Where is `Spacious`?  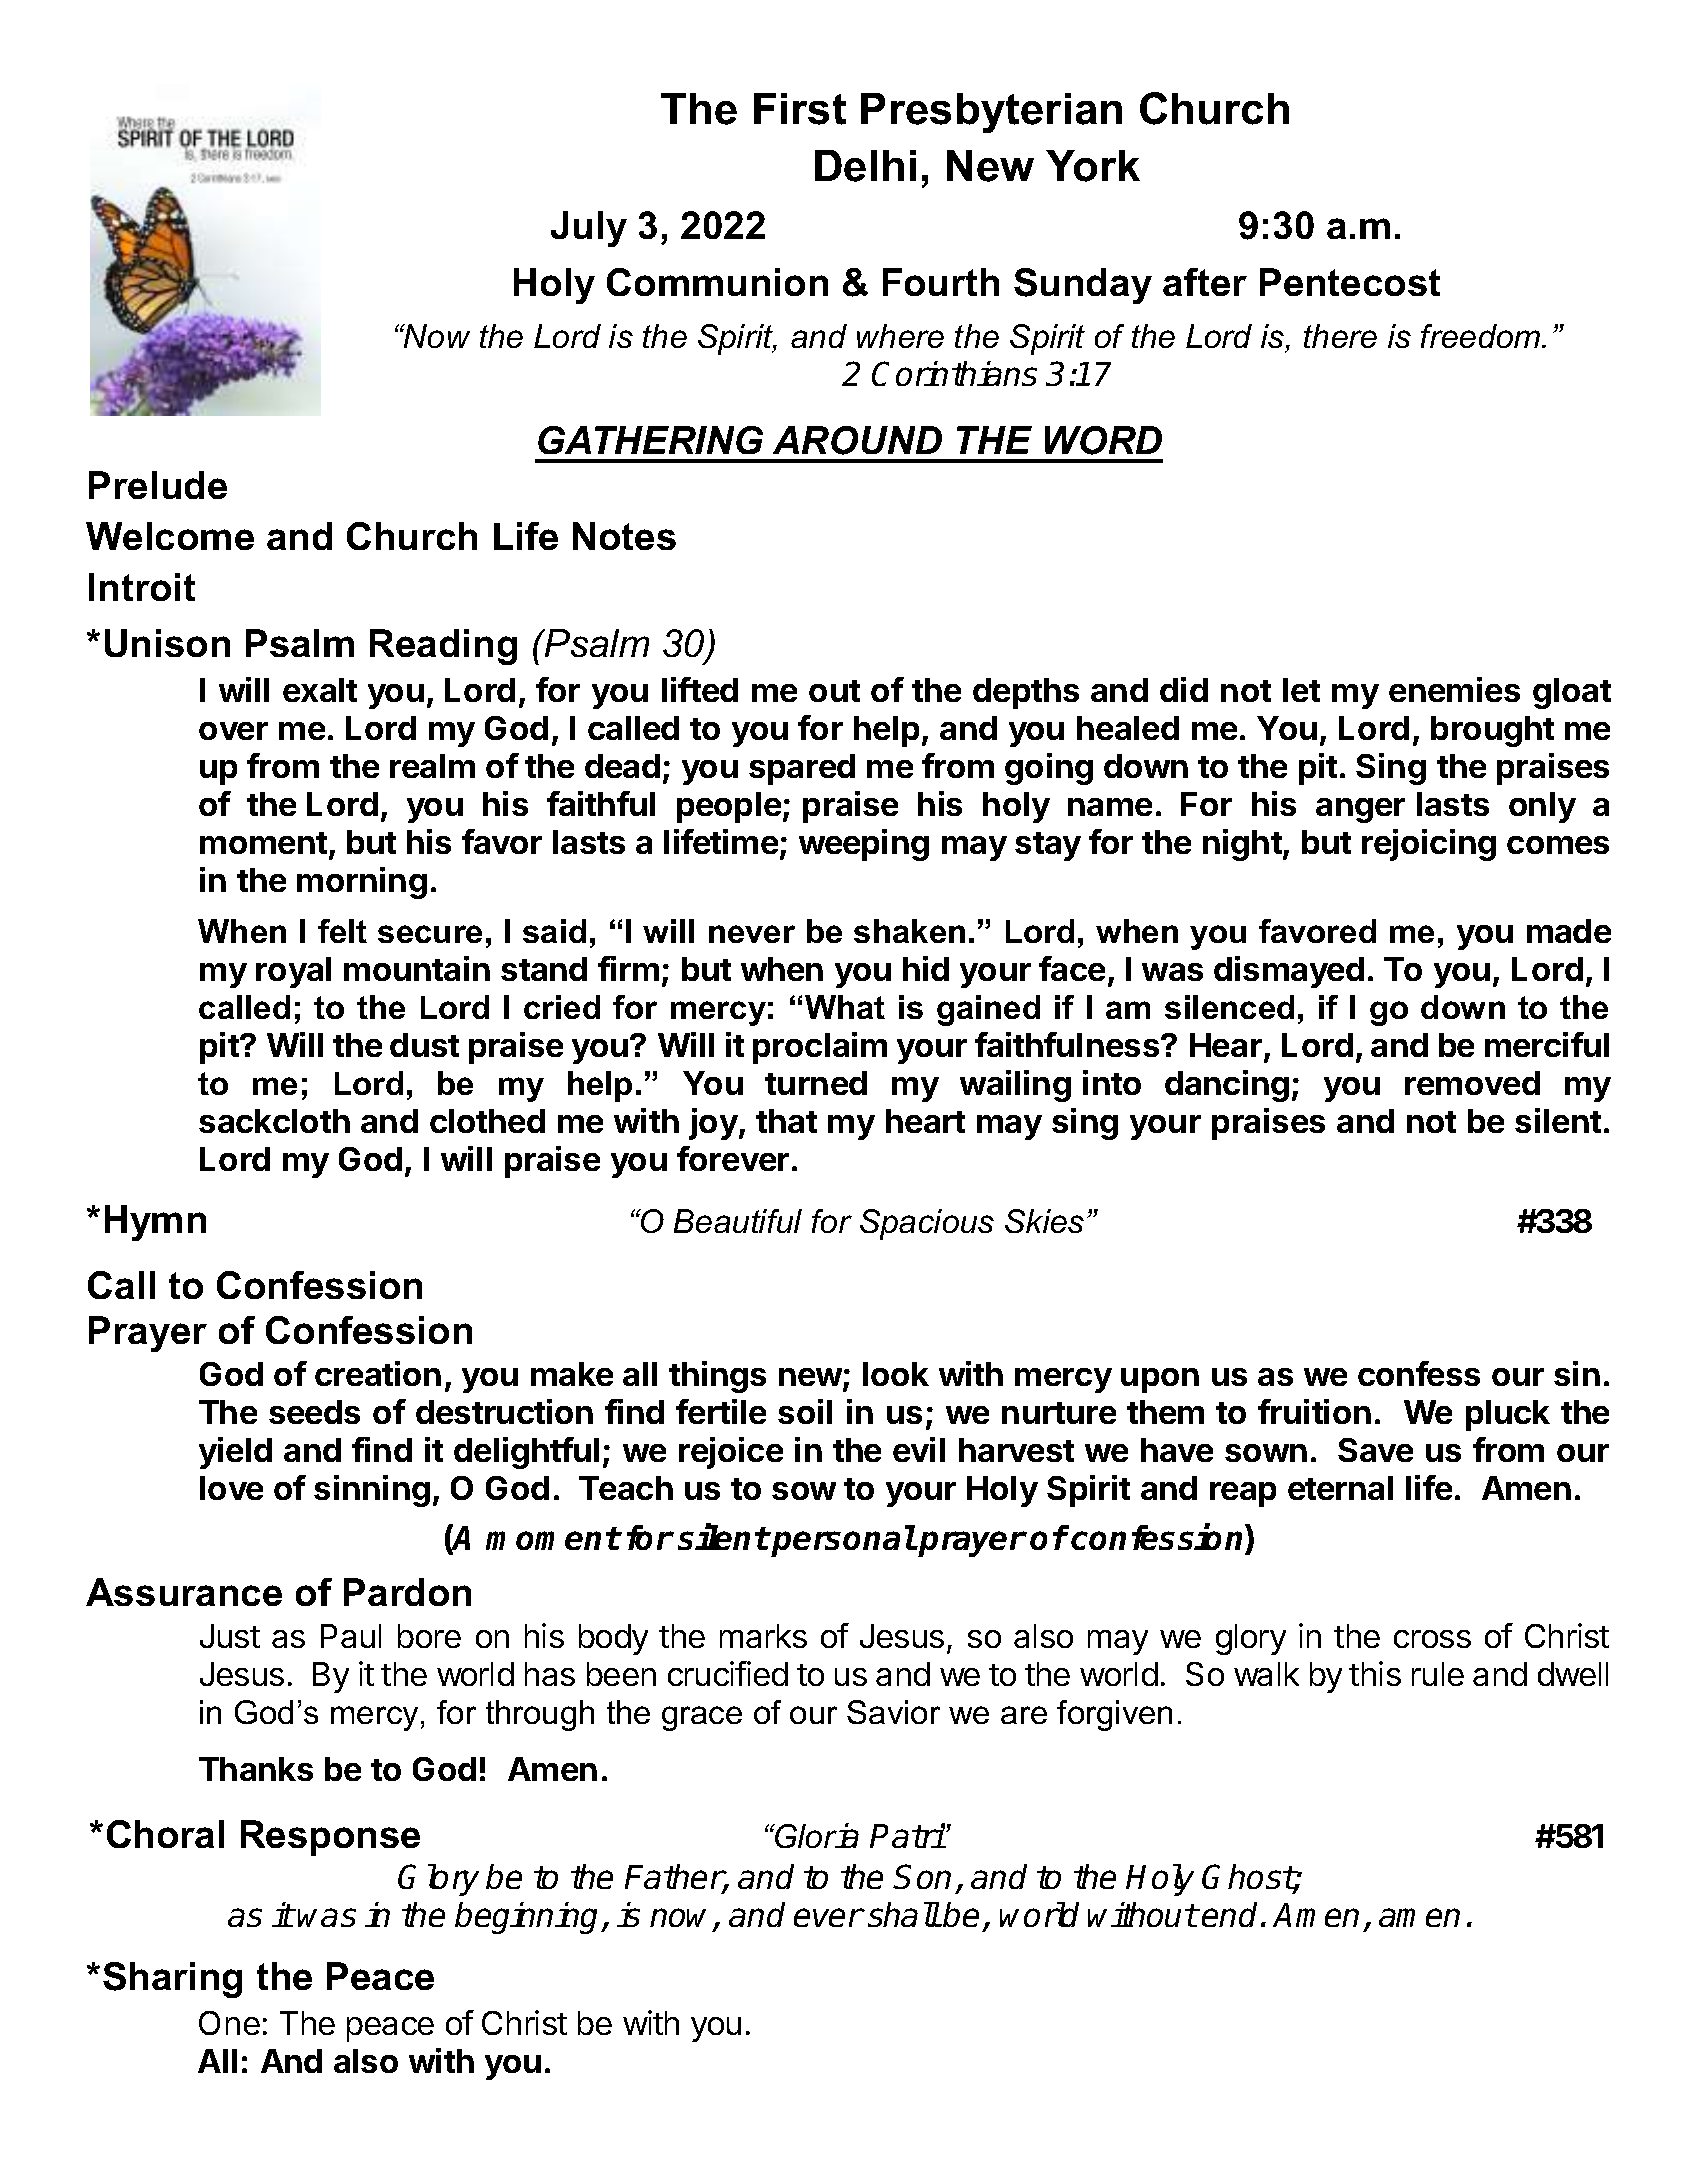 Spacious is located at coordinates (927, 1224).
